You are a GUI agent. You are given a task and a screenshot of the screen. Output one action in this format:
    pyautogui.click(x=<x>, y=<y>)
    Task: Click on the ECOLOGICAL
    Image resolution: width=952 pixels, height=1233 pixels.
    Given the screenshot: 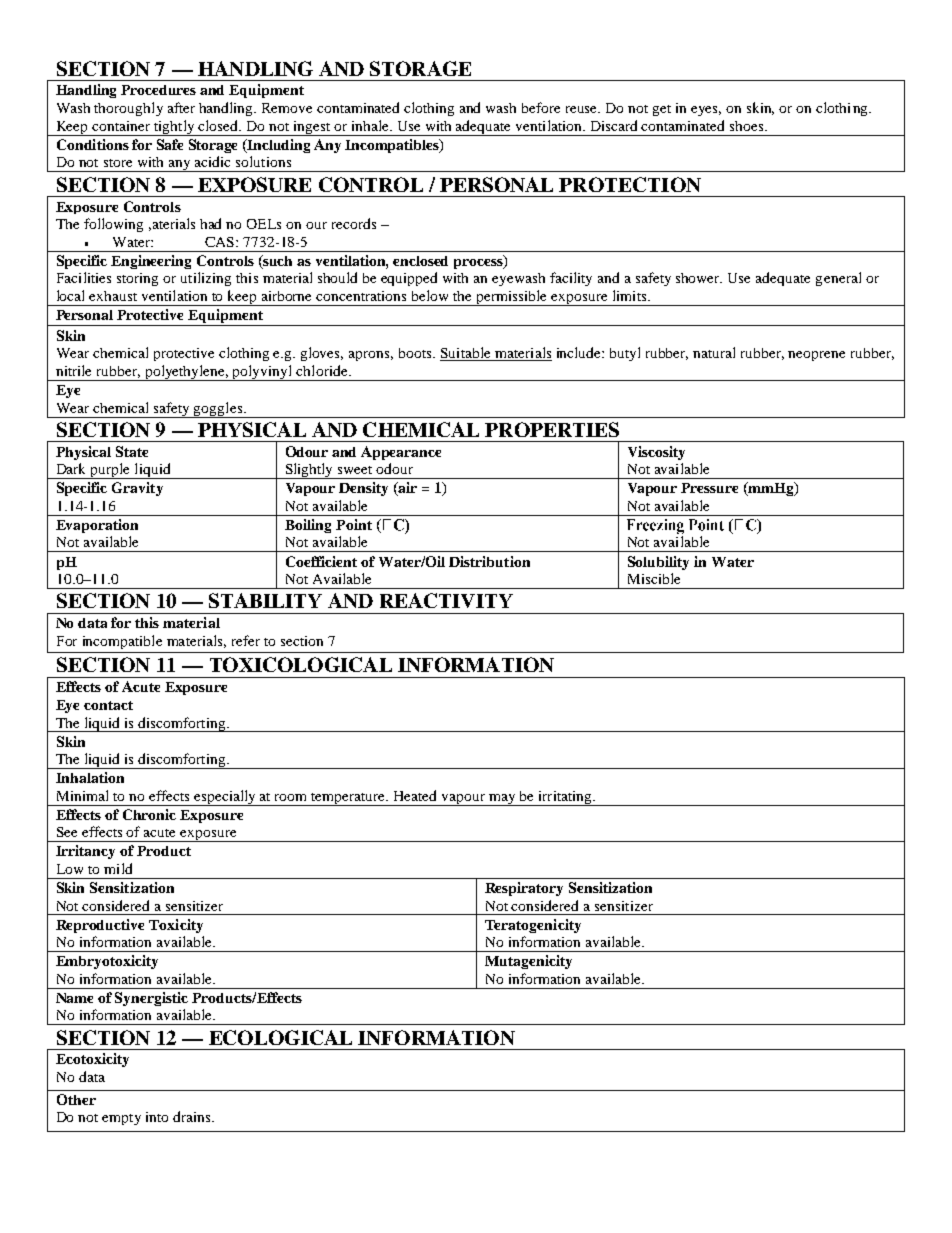 What is the action you would take?
    pyautogui.click(x=280, y=1037)
